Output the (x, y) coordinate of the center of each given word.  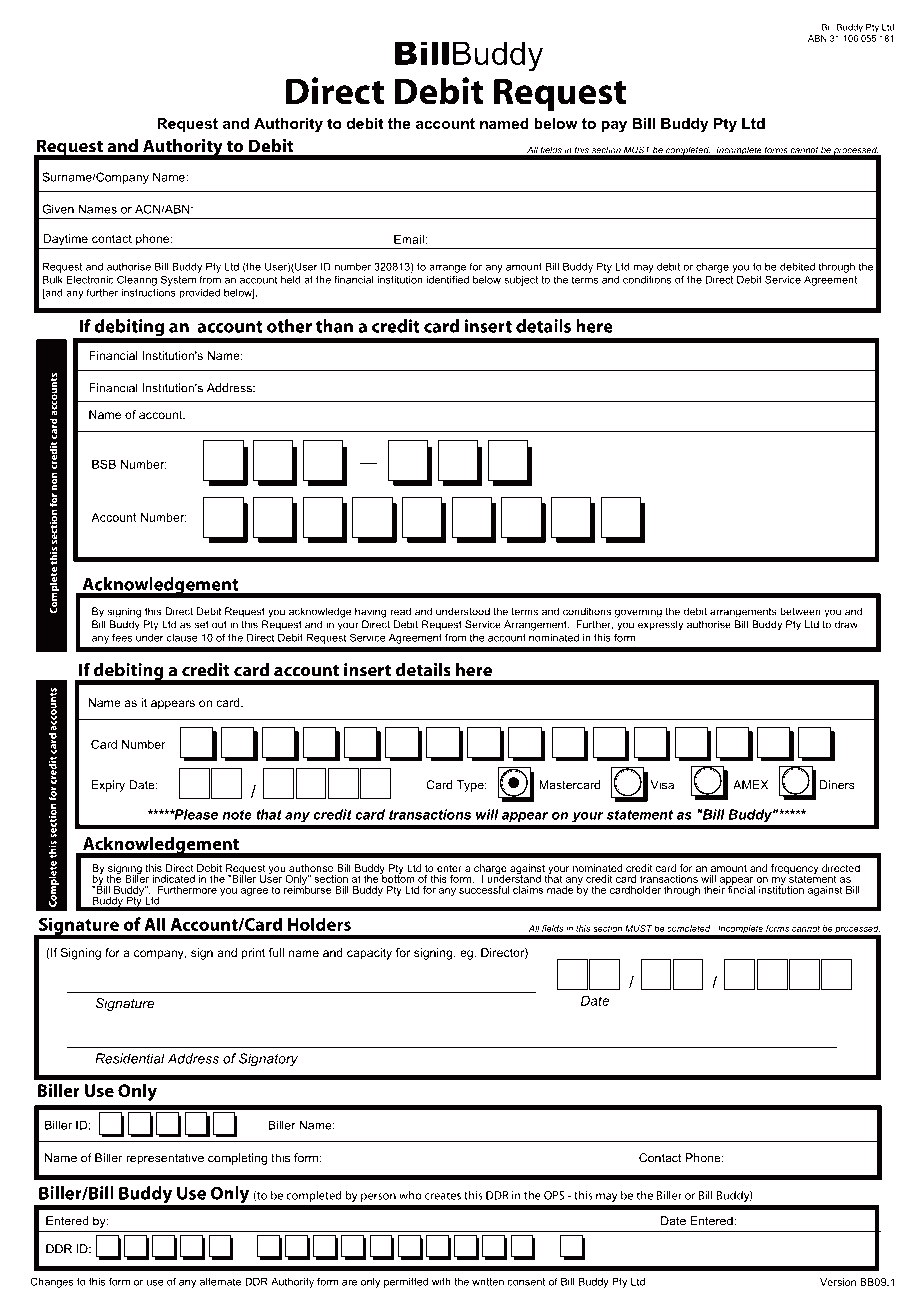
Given (58, 209)
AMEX (750, 785)
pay (614, 126)
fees (122, 637)
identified (447, 279)
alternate (220, 1281)
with (441, 1282)
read (400, 611)
